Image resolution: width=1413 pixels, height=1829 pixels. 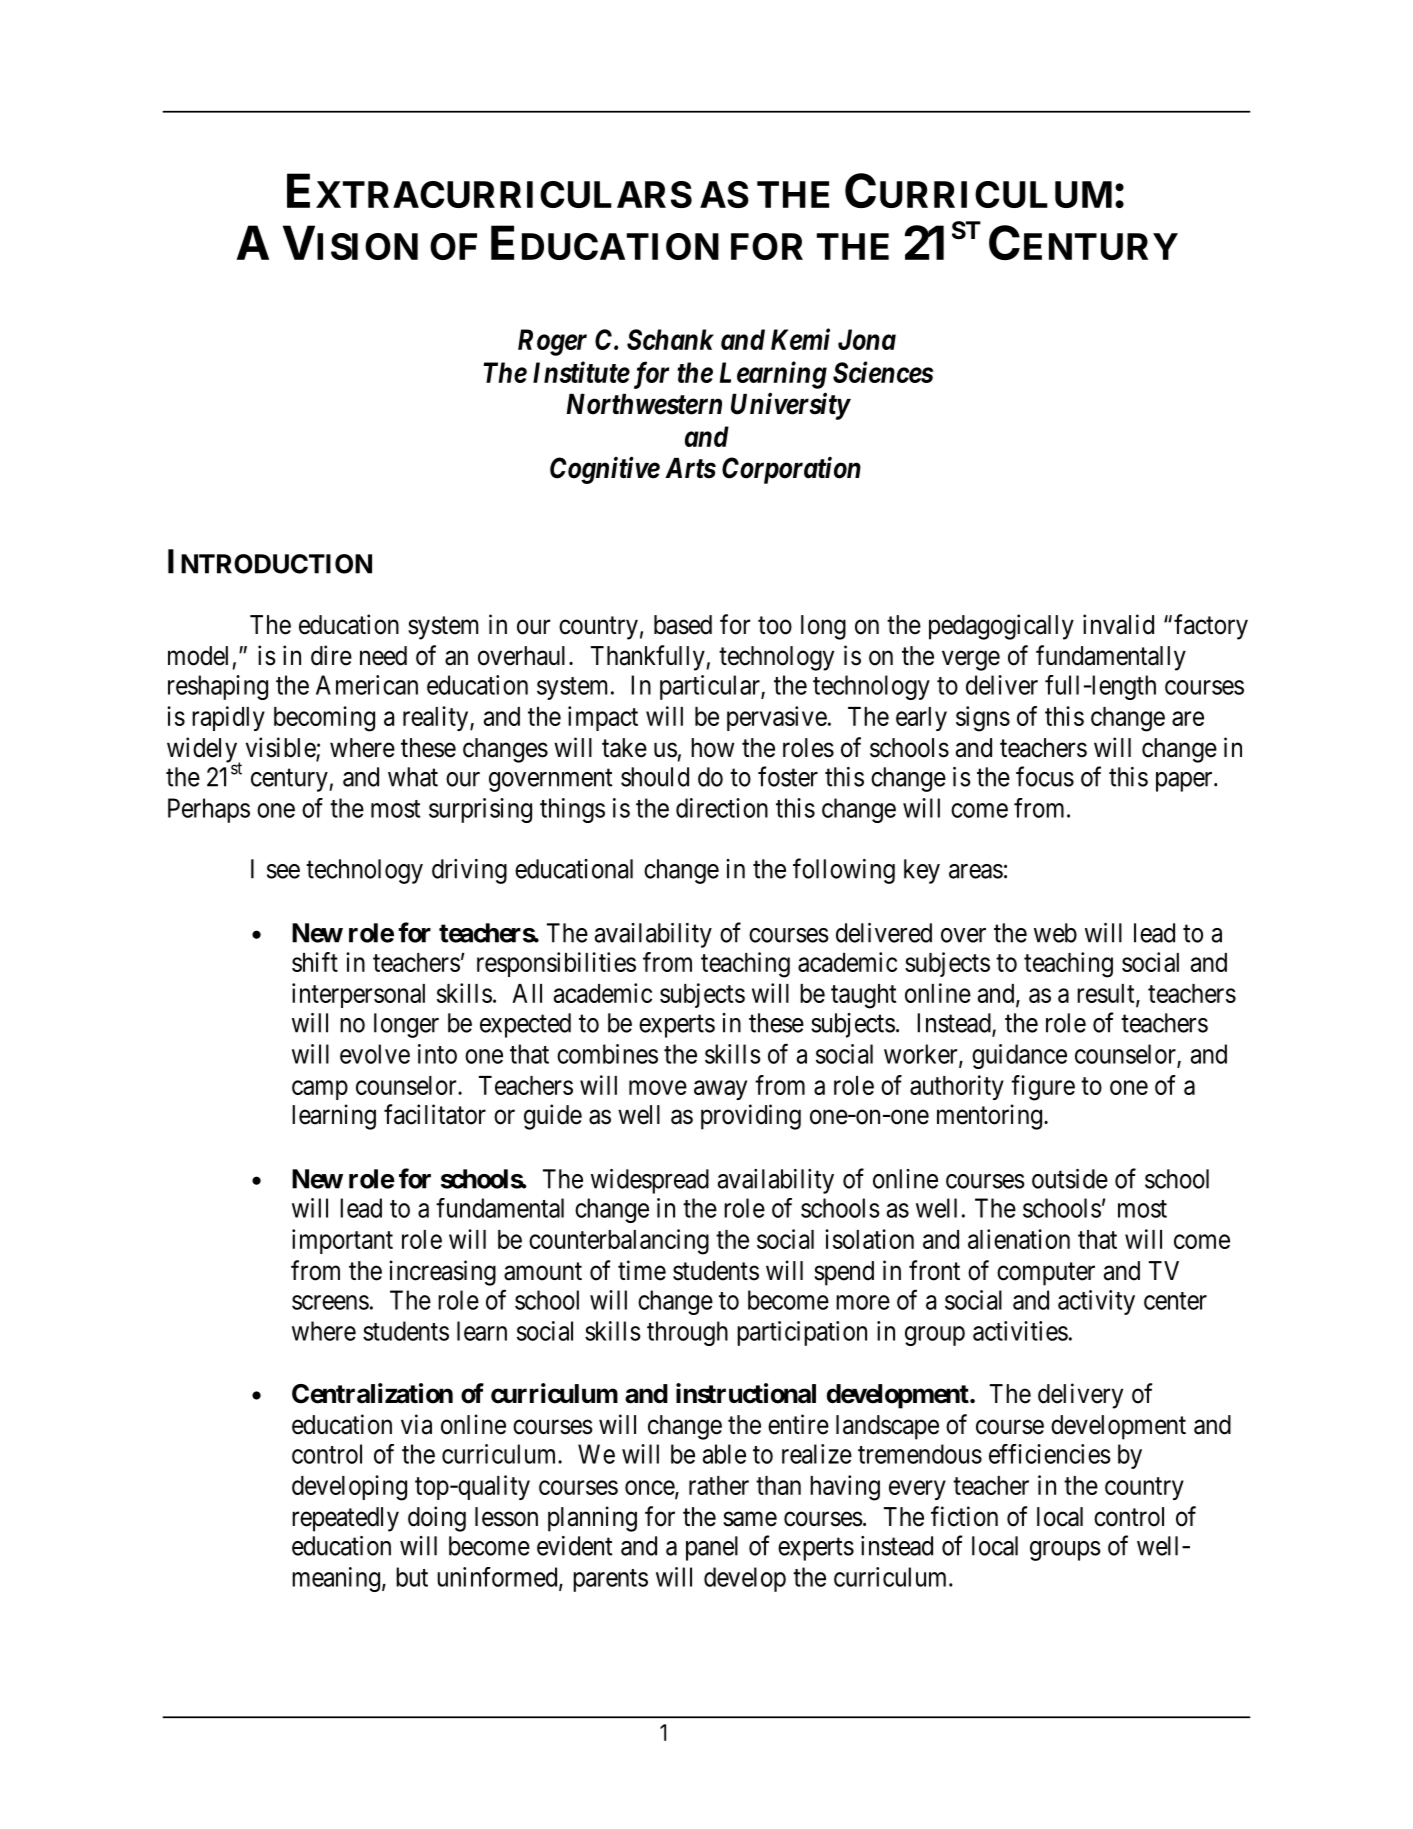 I want to click on particular, so click(x=711, y=687).
